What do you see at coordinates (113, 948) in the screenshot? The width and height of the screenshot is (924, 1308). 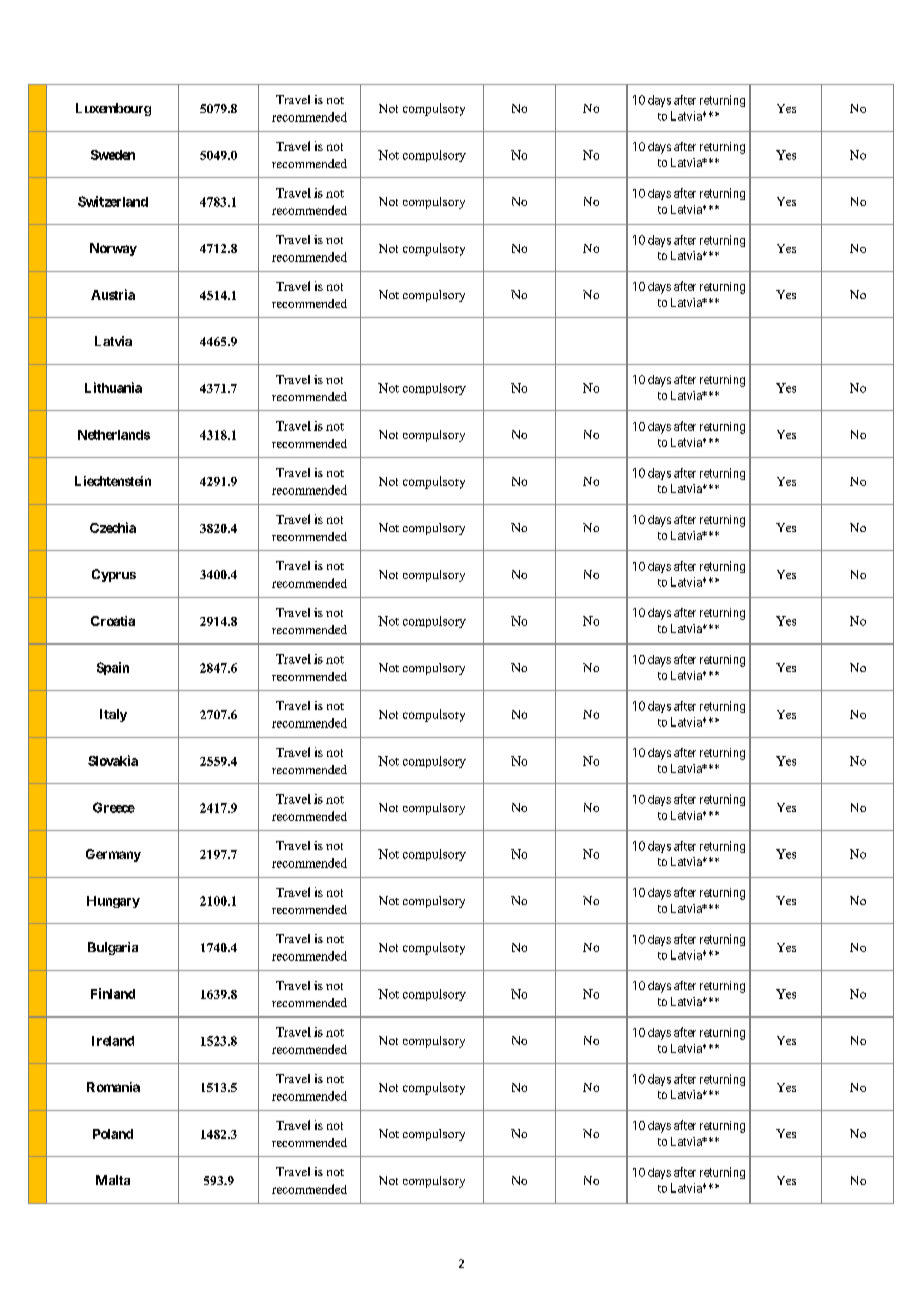 I see `Bulgaria` at bounding box center [113, 948].
